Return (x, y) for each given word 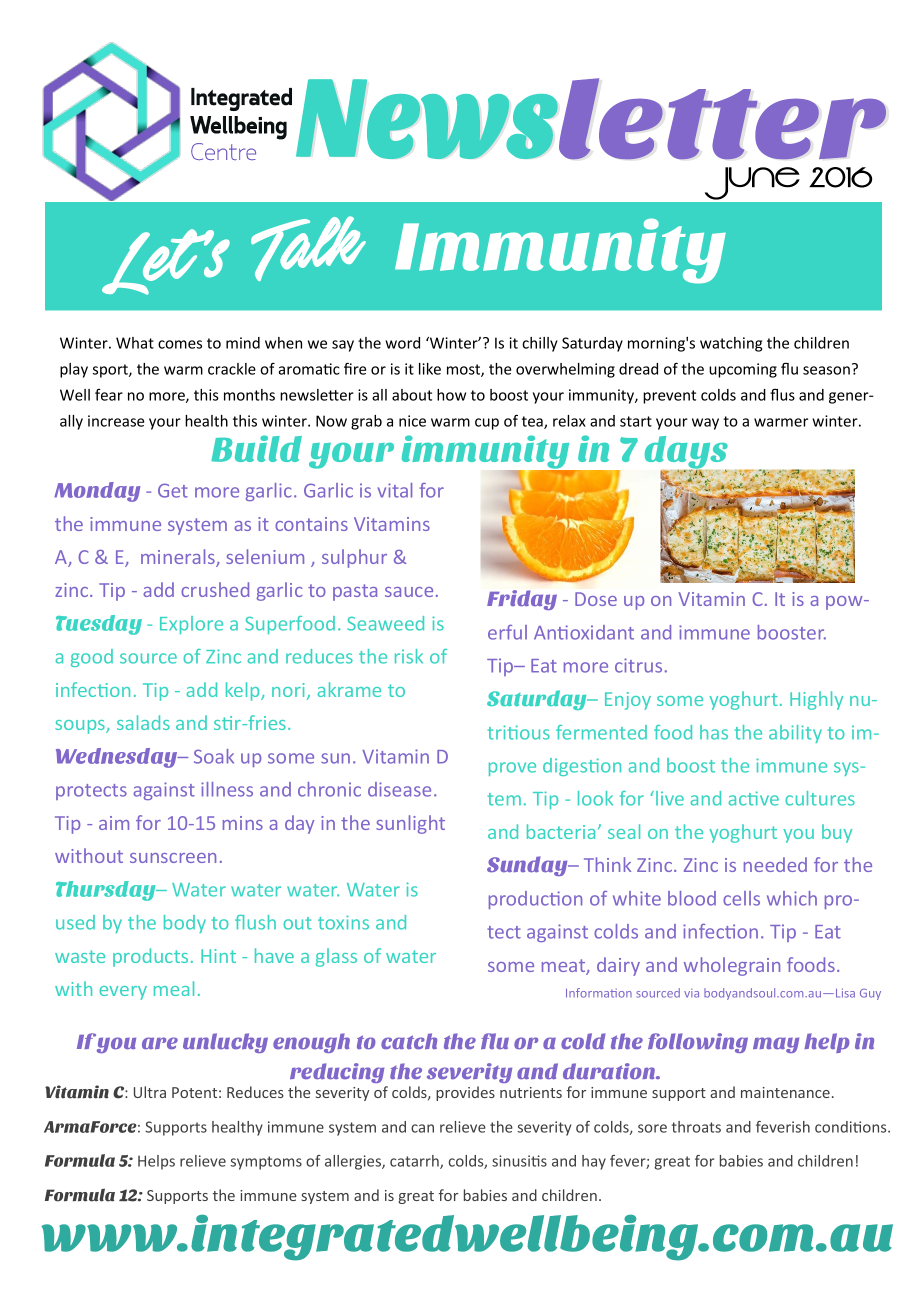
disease (399, 789)
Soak (214, 756)
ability (795, 734)
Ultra (150, 1092)
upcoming (743, 370)
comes (180, 344)
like (430, 369)
